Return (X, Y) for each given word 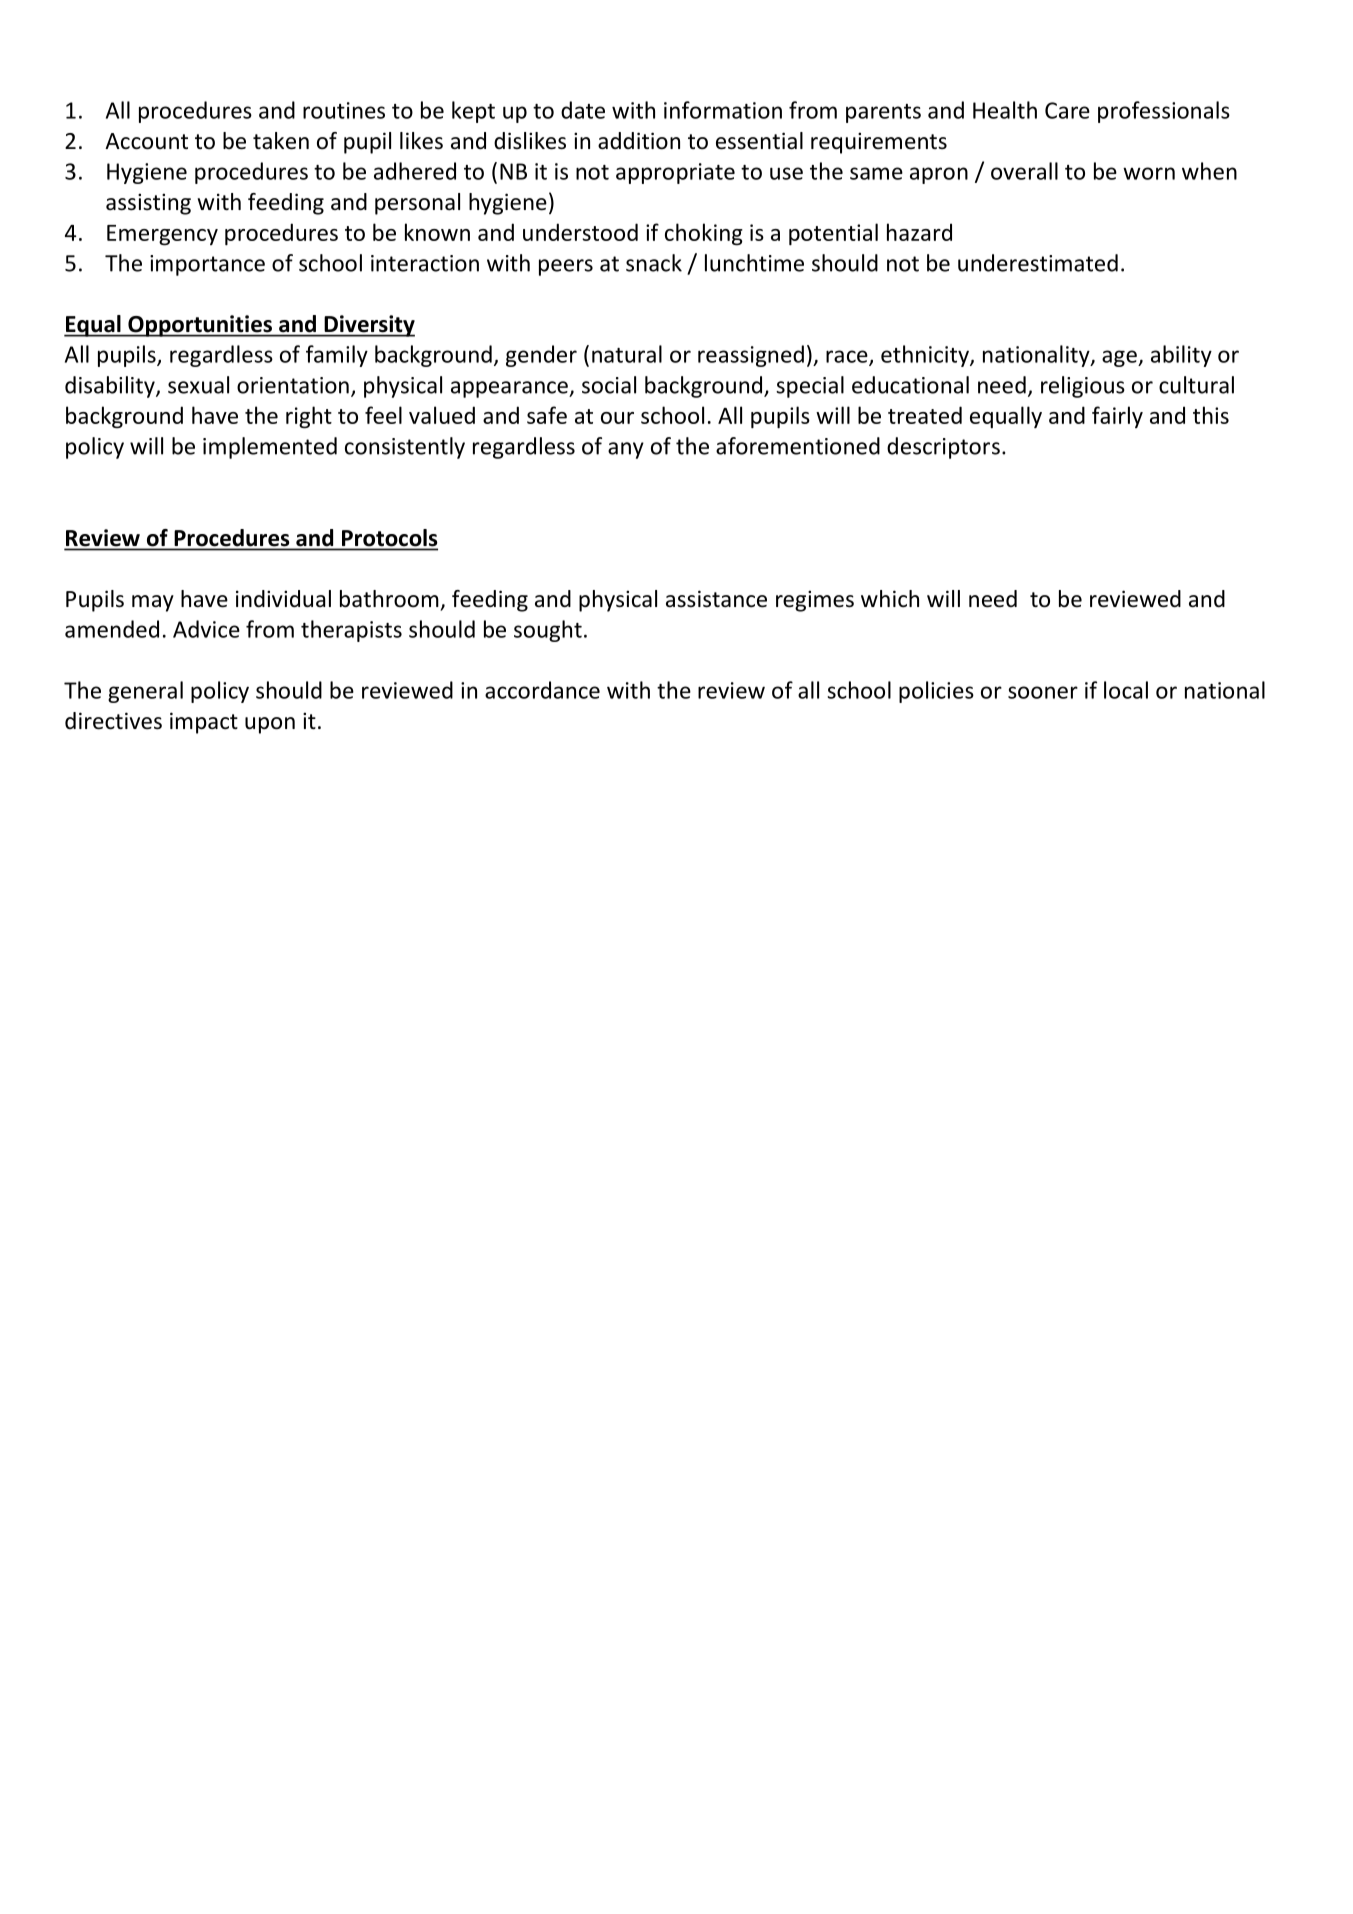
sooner (1043, 692)
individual (283, 599)
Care (1067, 110)
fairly (1117, 417)
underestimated (1038, 263)
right (309, 417)
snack (654, 263)
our (617, 418)
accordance (542, 690)
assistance (716, 599)
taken (281, 141)
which (890, 599)
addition (639, 141)
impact (204, 723)
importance (207, 265)
